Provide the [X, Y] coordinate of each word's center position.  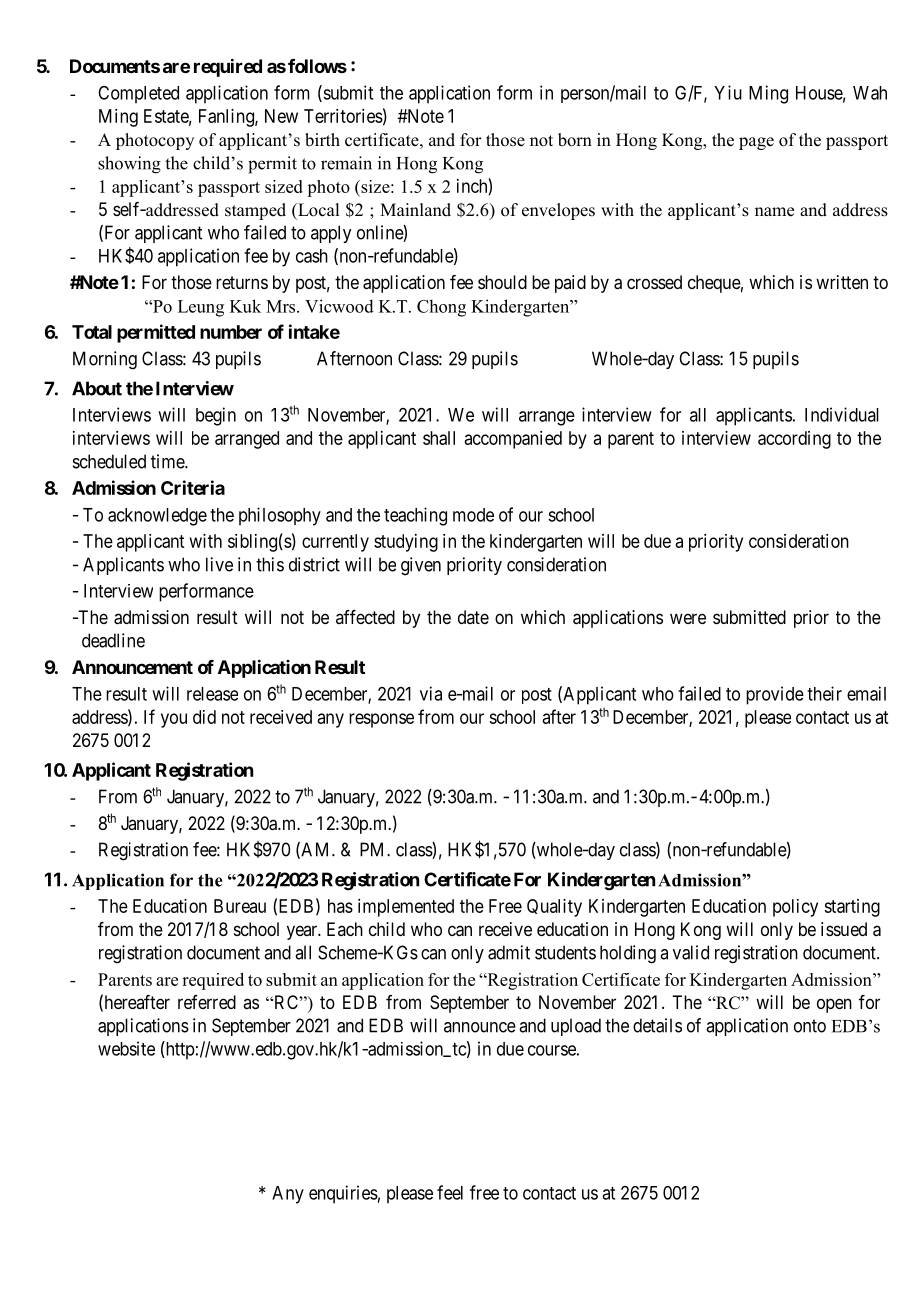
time [168, 461]
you [174, 720]
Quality [554, 908]
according [794, 440]
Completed [138, 95]
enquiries [343, 1194]
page [756, 143]
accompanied [513, 440]
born [575, 140]
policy [795, 908]
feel [450, 1192]
